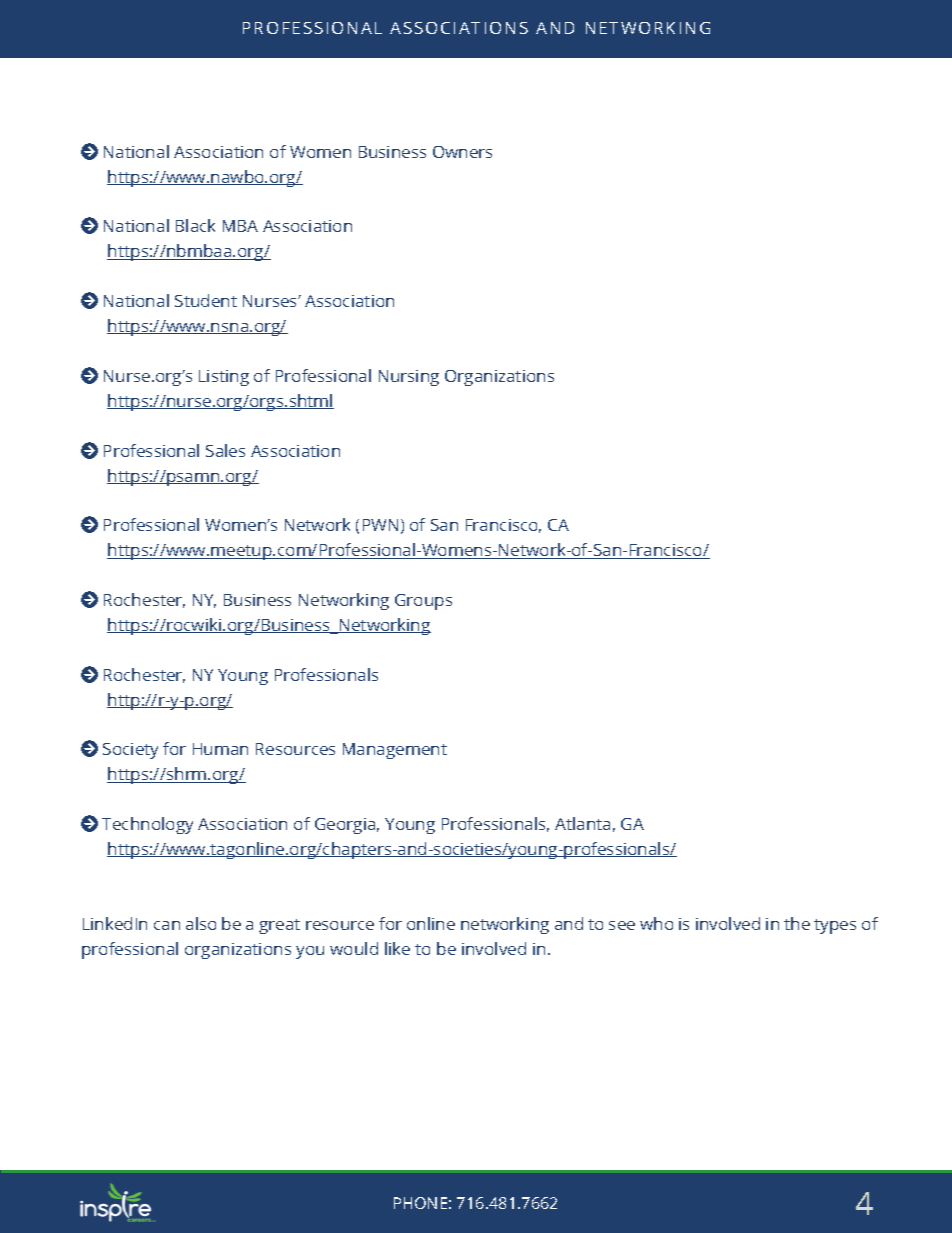 The width and height of the document is (952, 1233). Describe the element at coordinates (201, 923) in the document. I see `also` at that location.
